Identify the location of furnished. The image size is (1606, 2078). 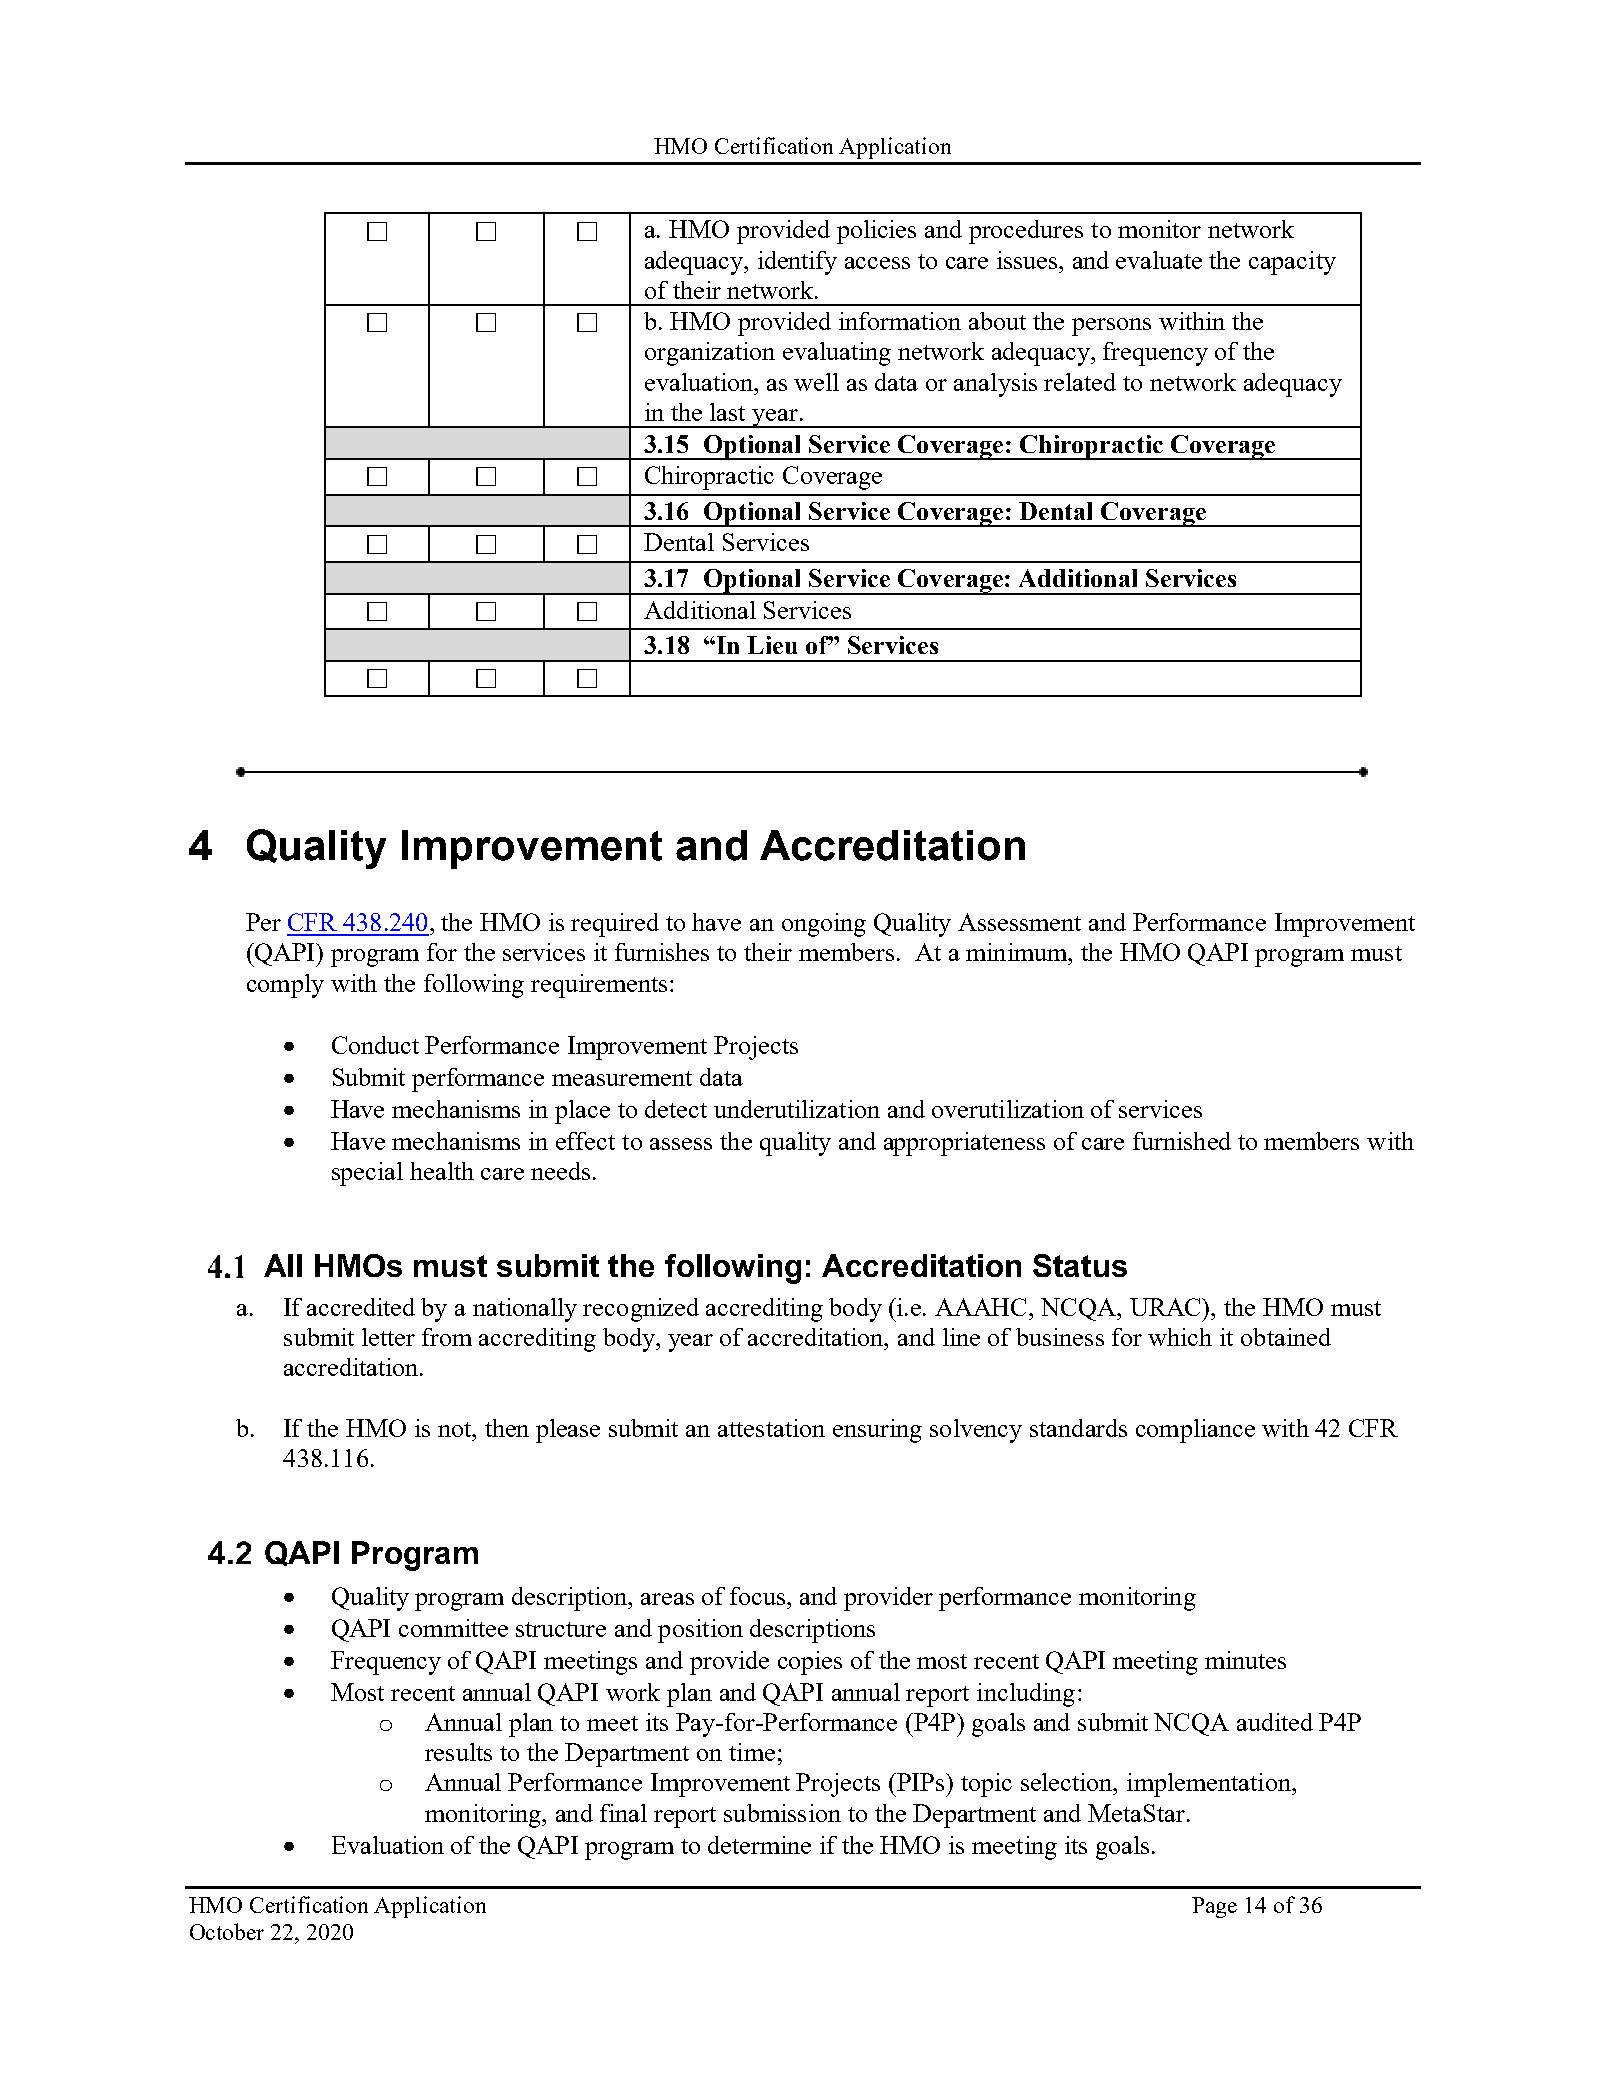
(1182, 1141).
